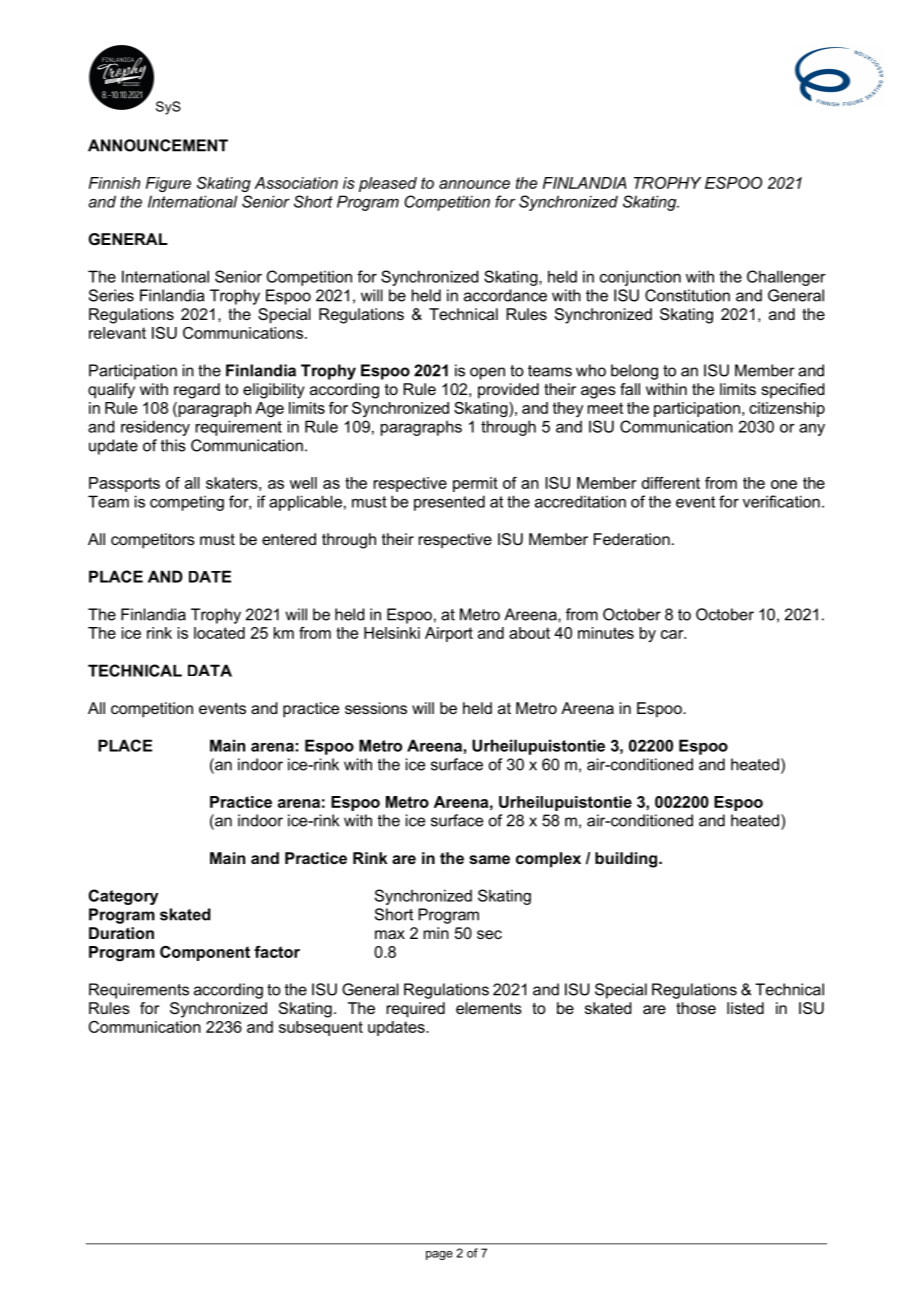 Image resolution: width=924 pixels, height=1308 pixels. I want to click on competitors, so click(153, 541).
